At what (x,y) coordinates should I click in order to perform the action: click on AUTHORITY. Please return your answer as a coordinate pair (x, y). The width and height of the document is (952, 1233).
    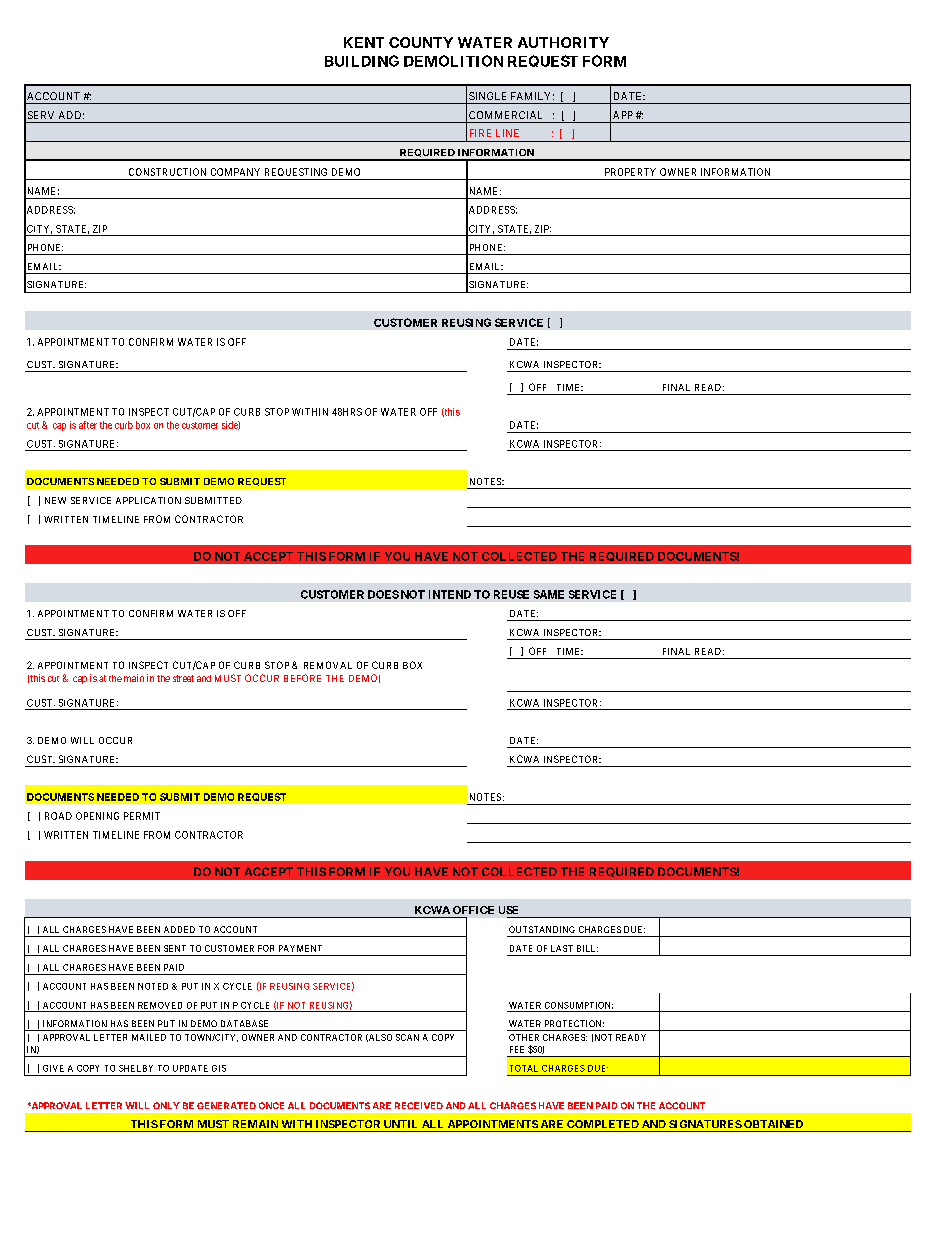
    Looking at the image, I should click on (563, 42).
